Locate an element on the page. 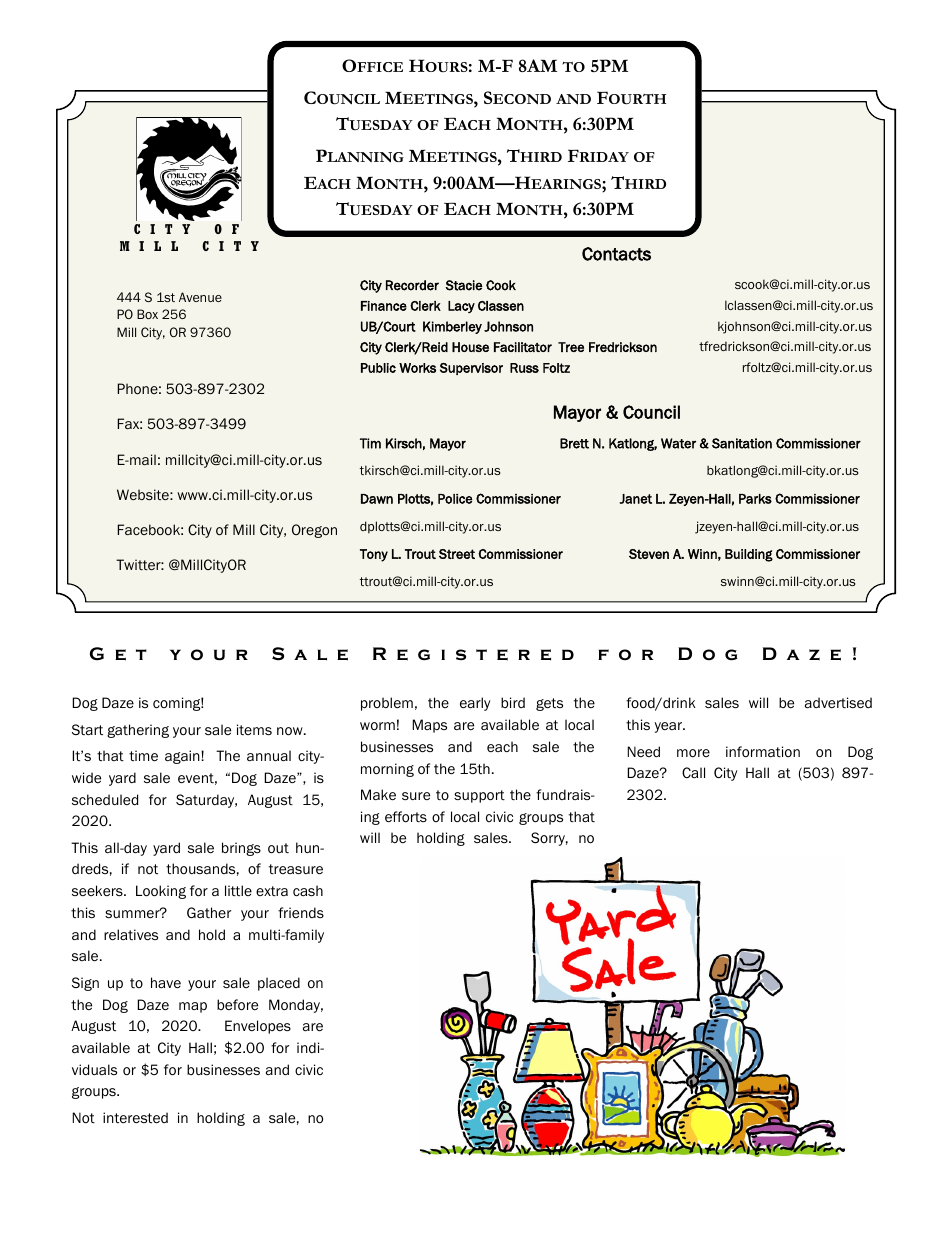 This image has width=952, height=1233. interested is located at coordinates (135, 1118).
